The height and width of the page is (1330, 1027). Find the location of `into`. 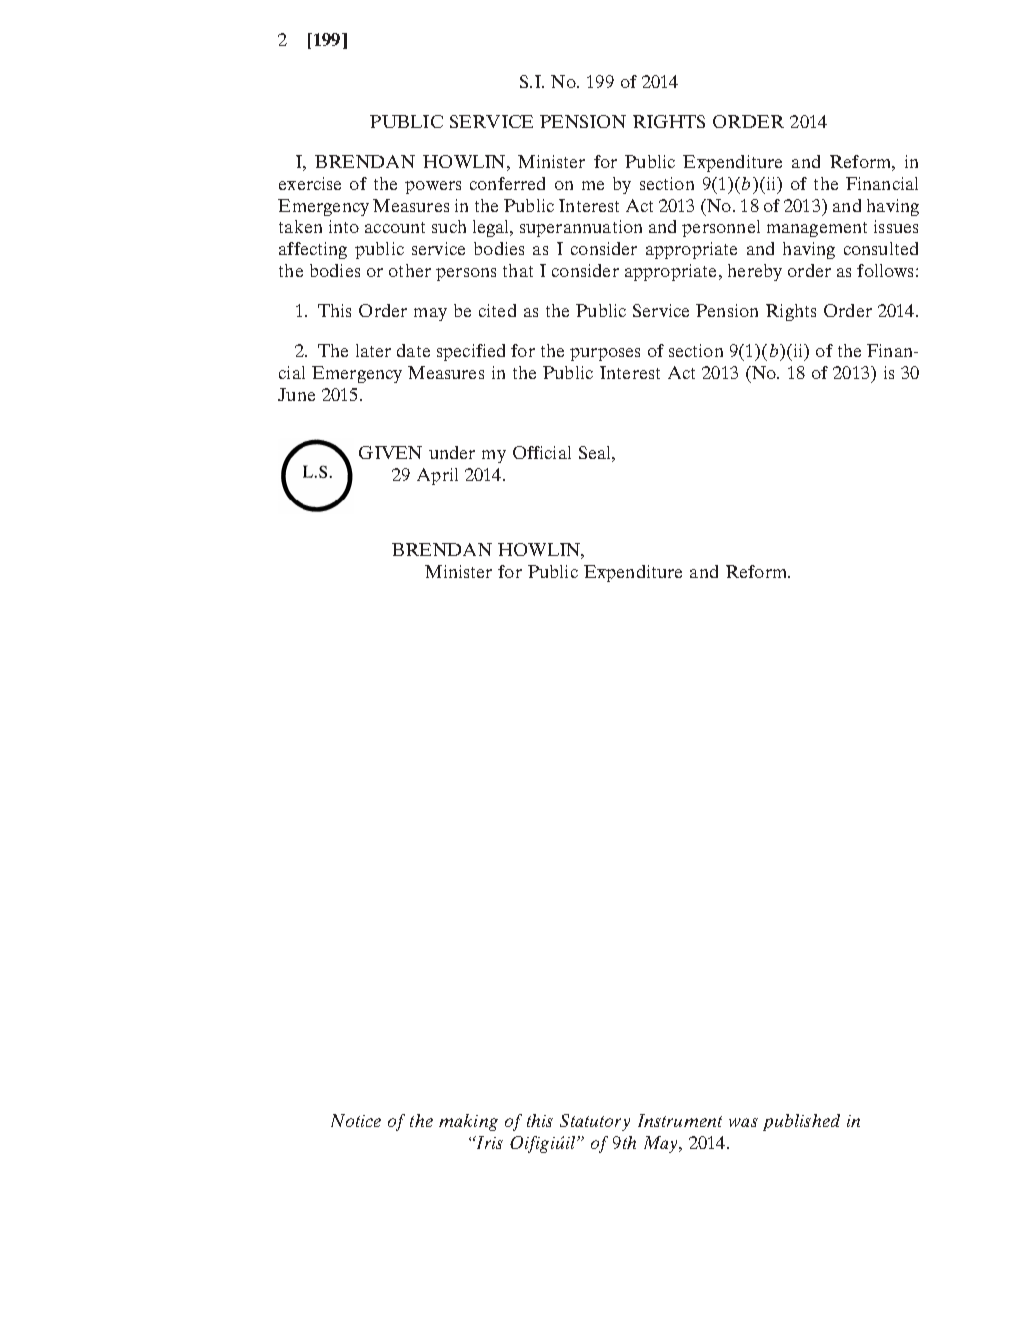

into is located at coordinates (344, 226).
